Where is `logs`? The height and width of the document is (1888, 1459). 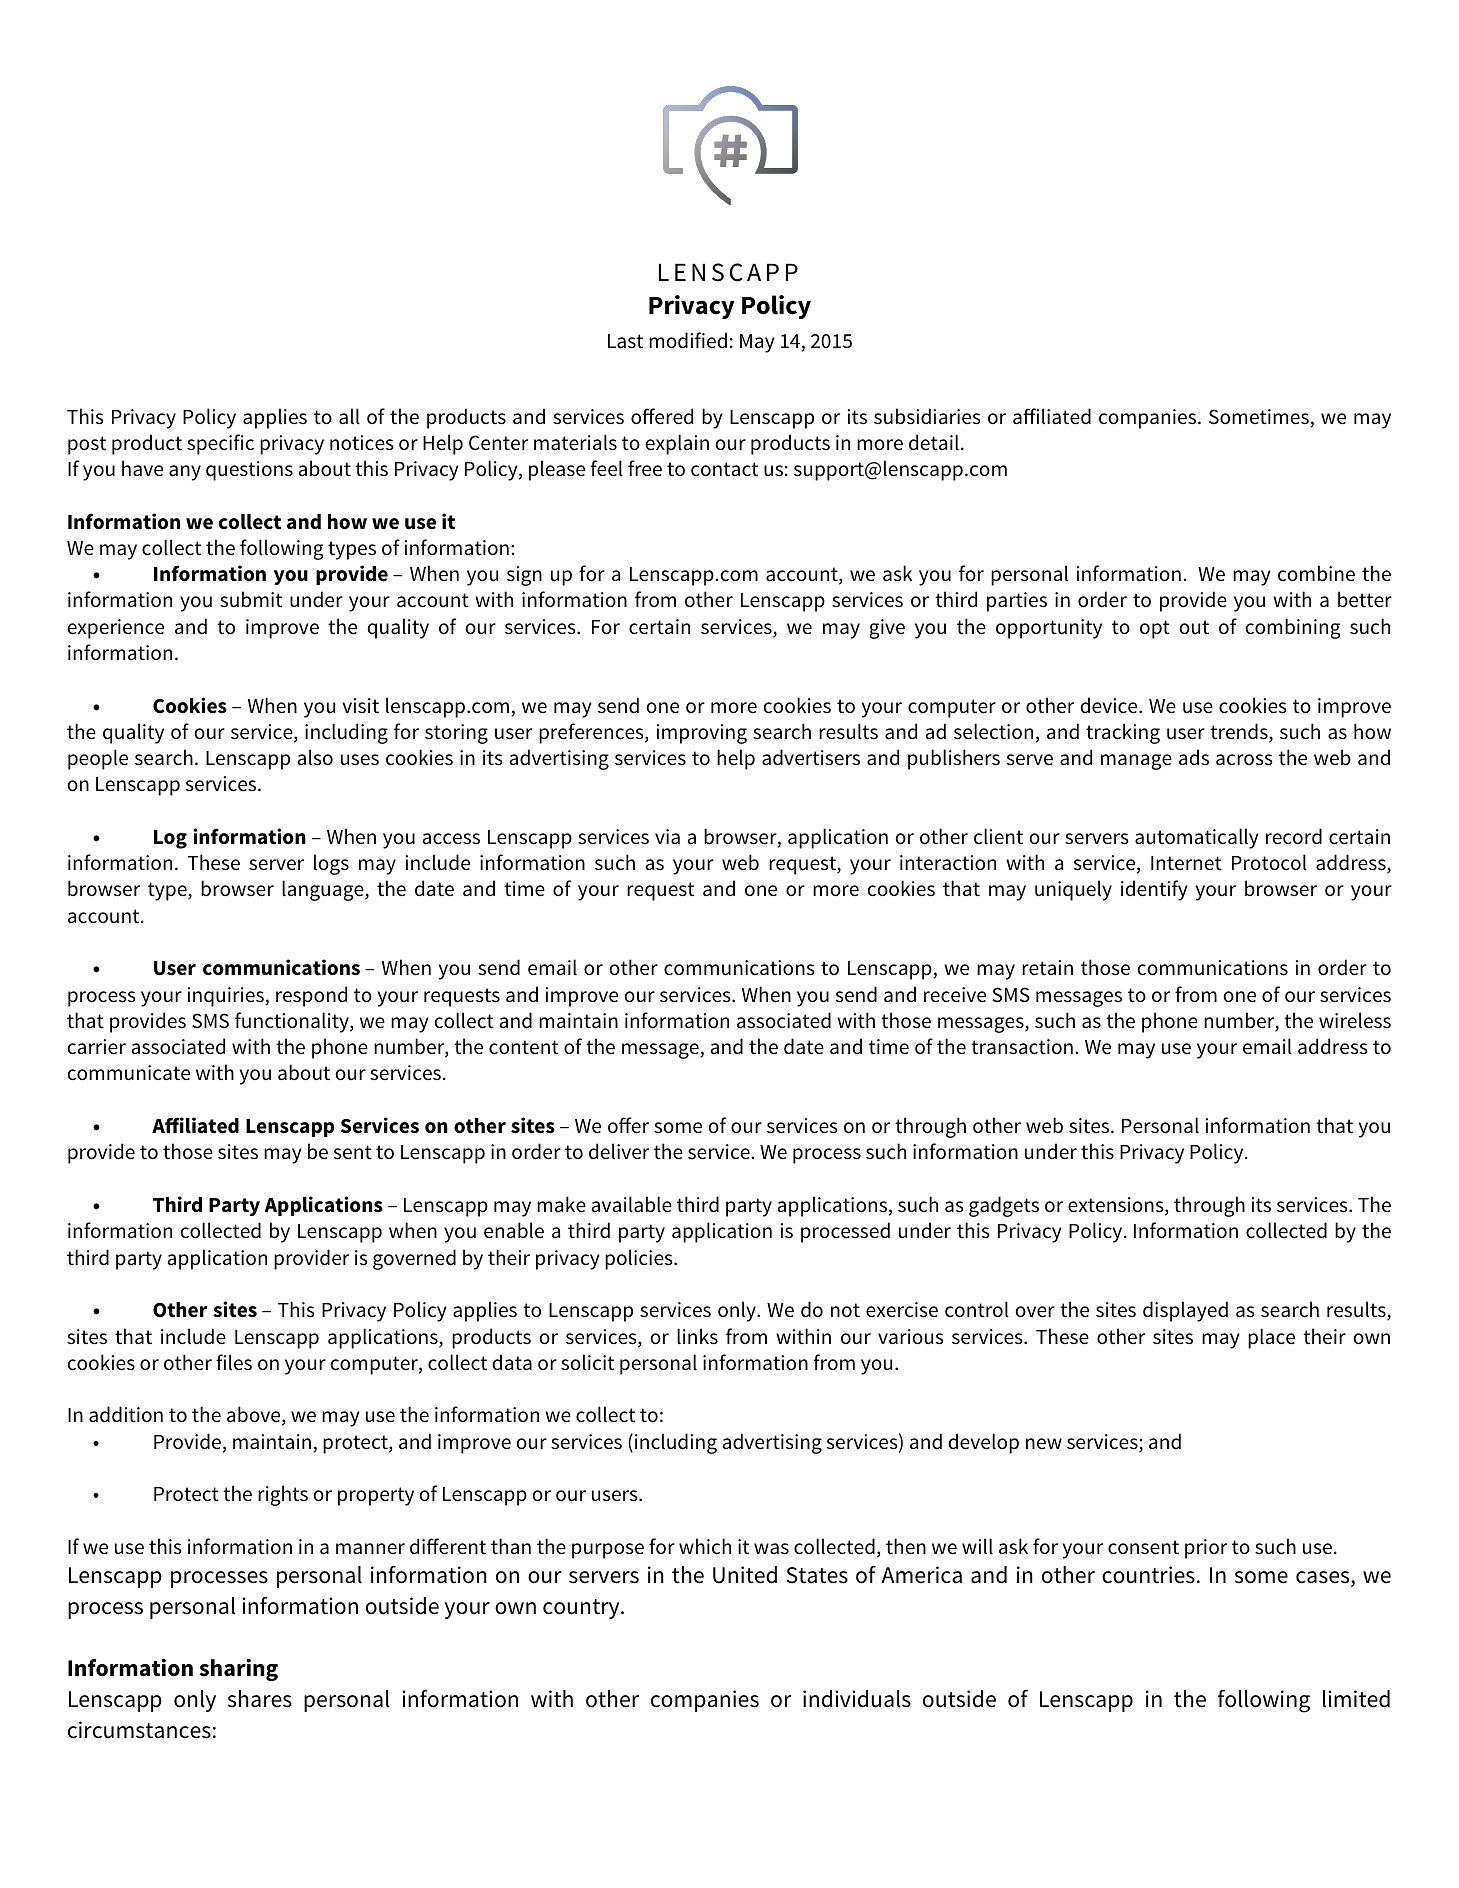
logs is located at coordinates (331, 864).
